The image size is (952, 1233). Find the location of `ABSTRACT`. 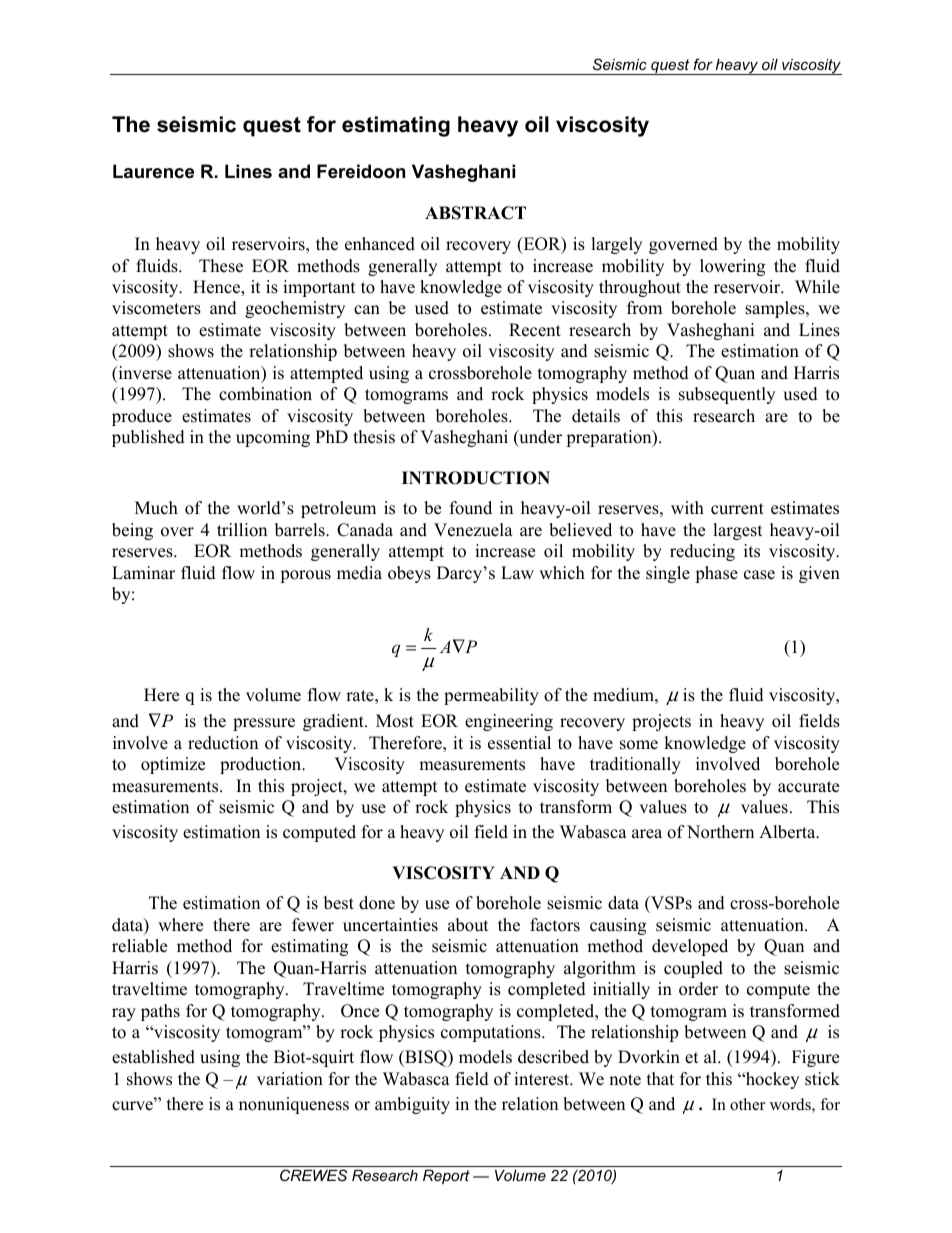

ABSTRACT is located at coordinates (475, 213).
